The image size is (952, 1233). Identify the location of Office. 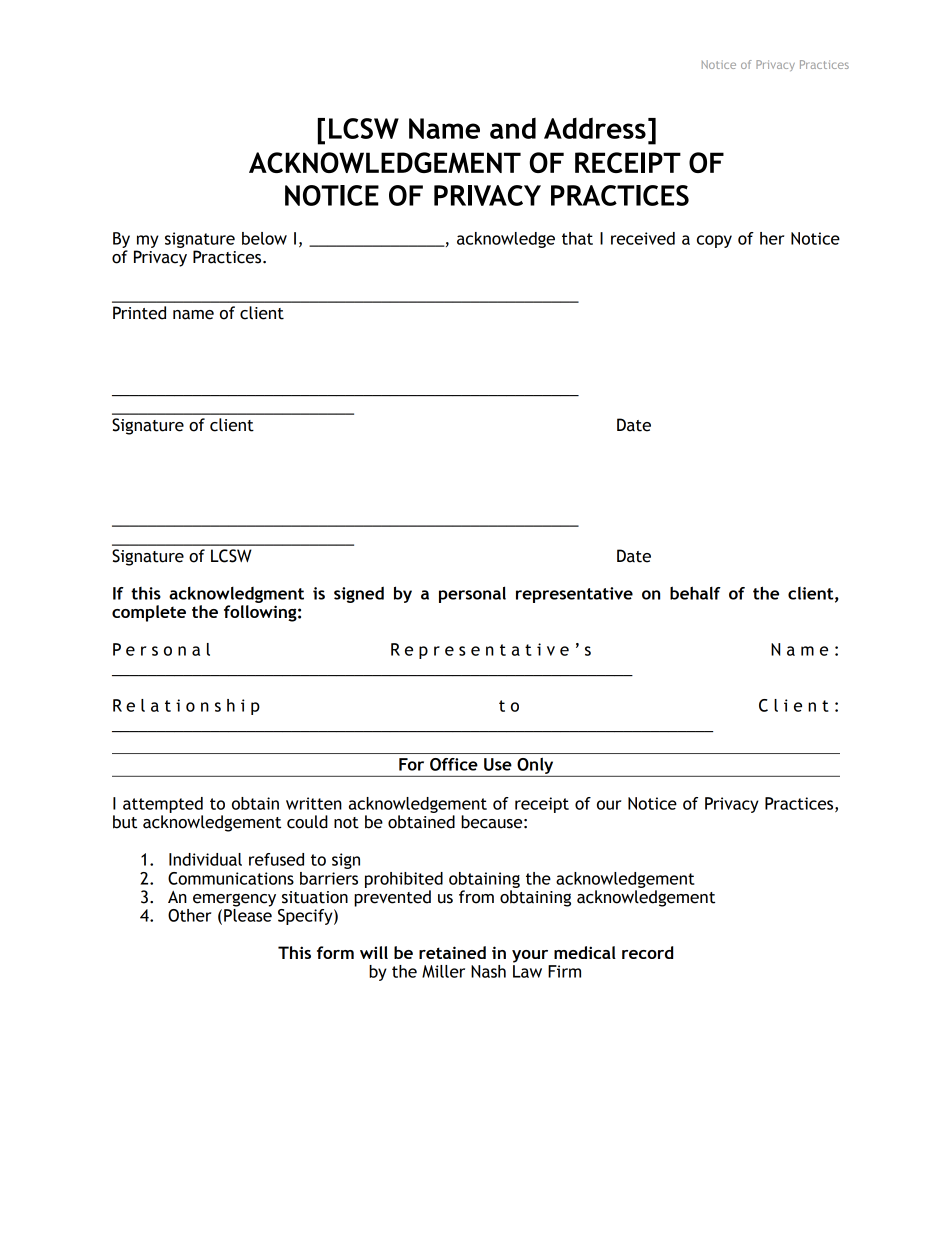
(454, 764).
